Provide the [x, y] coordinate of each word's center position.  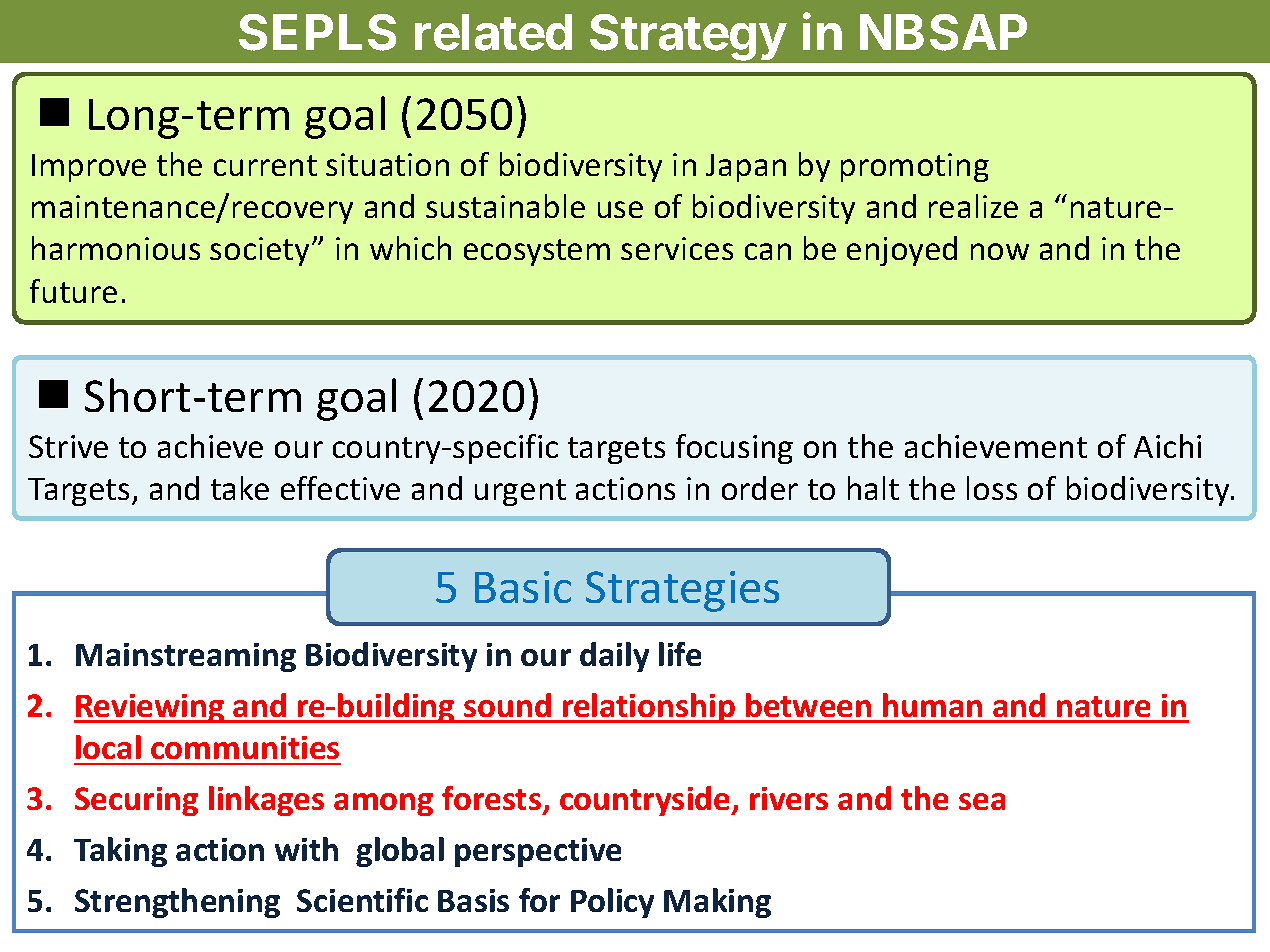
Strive [68, 446]
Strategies [682, 591]
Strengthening [177, 903]
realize [973, 206]
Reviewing [150, 708]
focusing [734, 449]
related [493, 32]
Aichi [1167, 446]
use [620, 209]
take [240, 488]
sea [982, 801]
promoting [915, 167]
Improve [89, 168]
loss [992, 488]
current [265, 165]
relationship [649, 708]
